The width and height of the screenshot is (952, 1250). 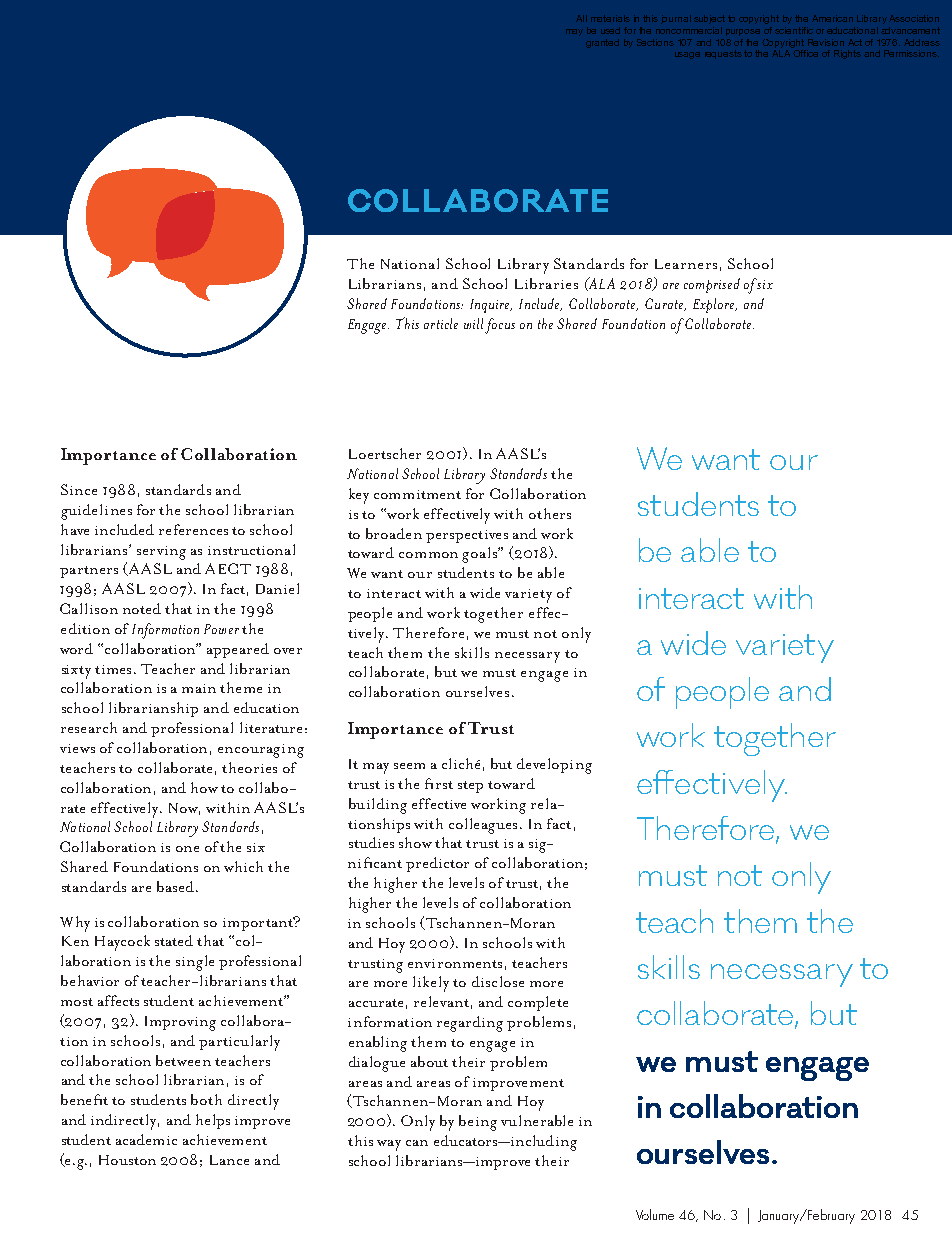 I want to click on Houston, so click(x=127, y=1160).
